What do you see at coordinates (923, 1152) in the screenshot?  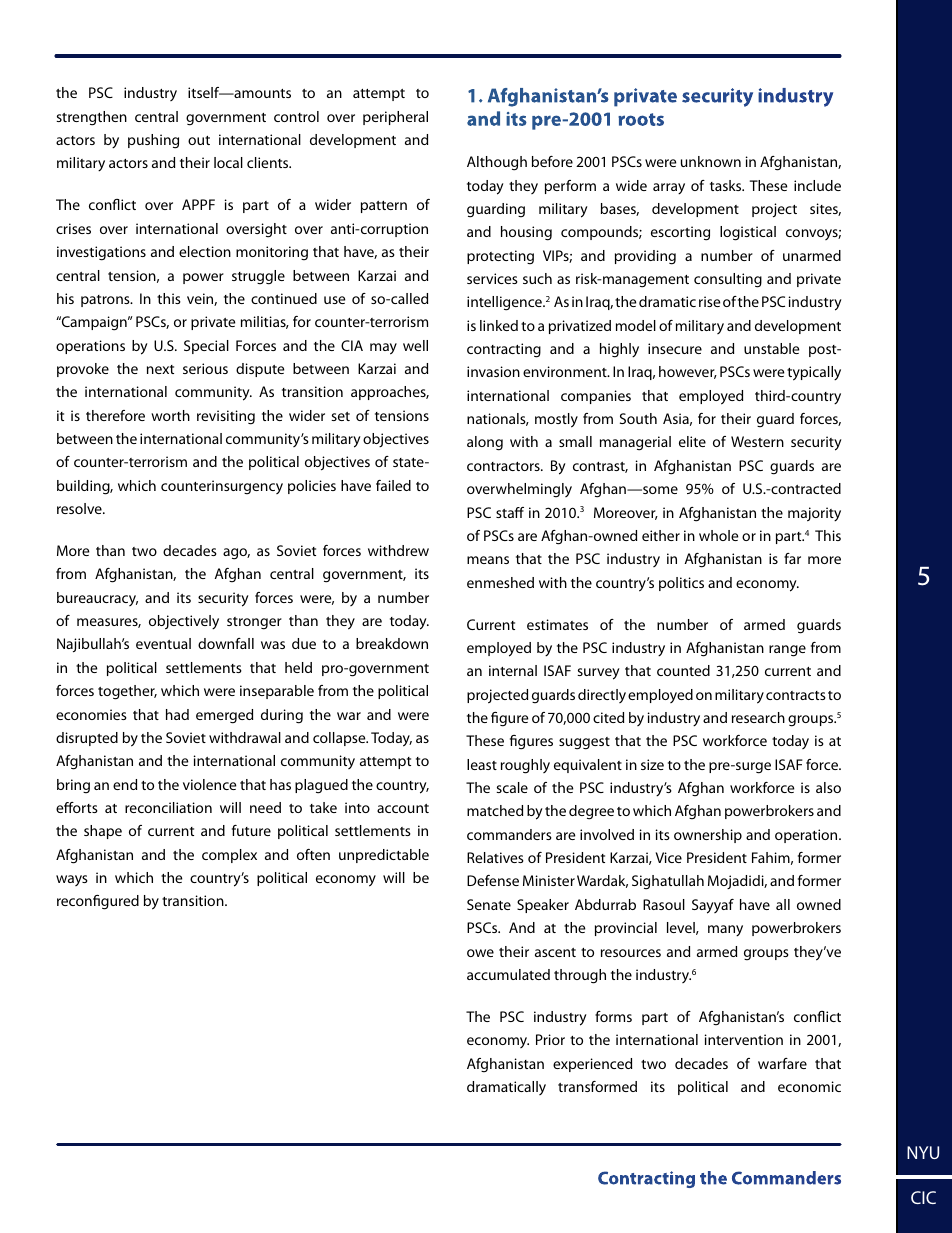 I see `NYU` at bounding box center [923, 1152].
